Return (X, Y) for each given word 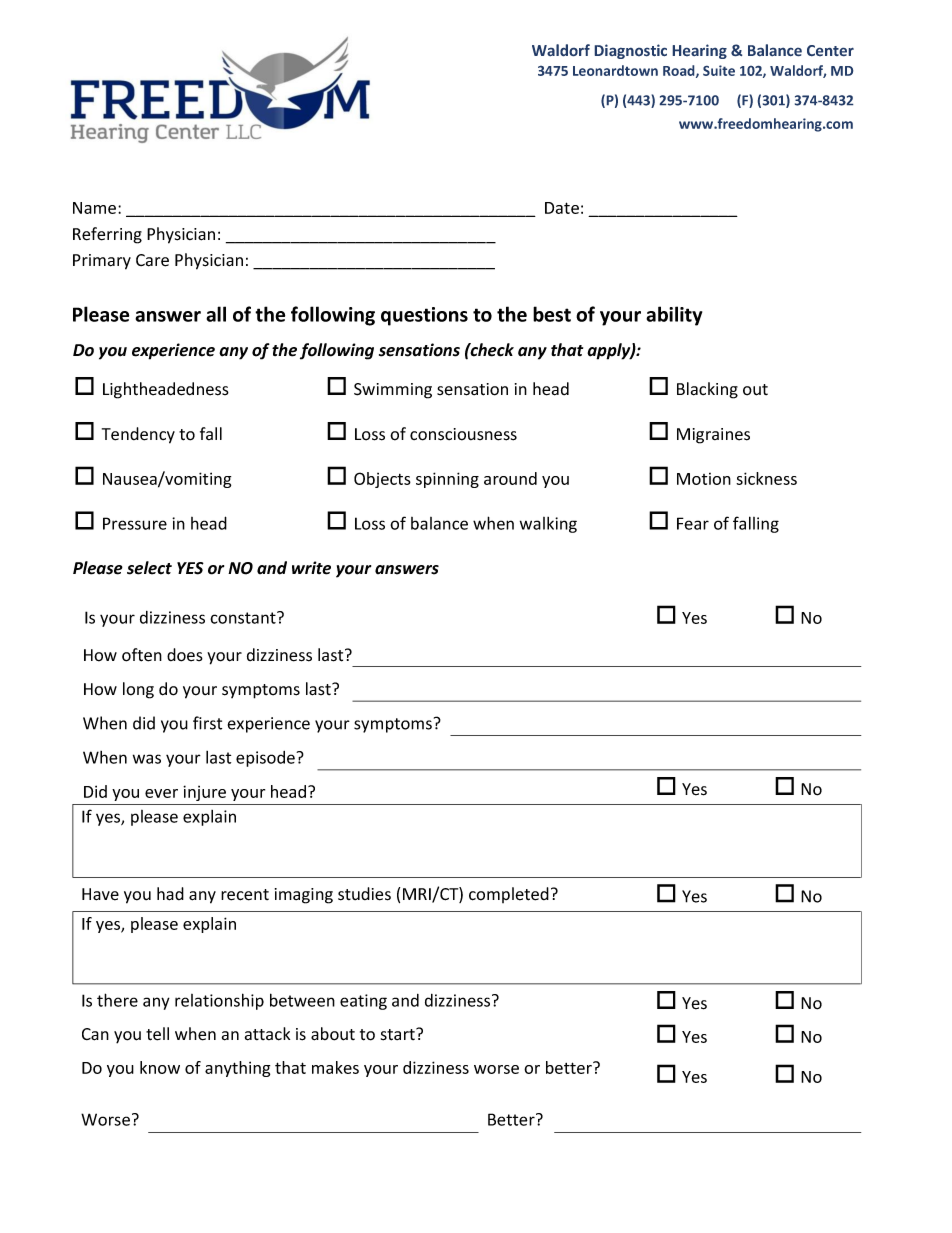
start (399, 1034)
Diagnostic (630, 51)
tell (157, 1034)
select (149, 568)
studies (364, 894)
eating (363, 1002)
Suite (719, 70)
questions (424, 316)
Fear (693, 523)
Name (96, 208)
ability (674, 316)
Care (152, 260)
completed (509, 895)
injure (204, 793)
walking (548, 525)
